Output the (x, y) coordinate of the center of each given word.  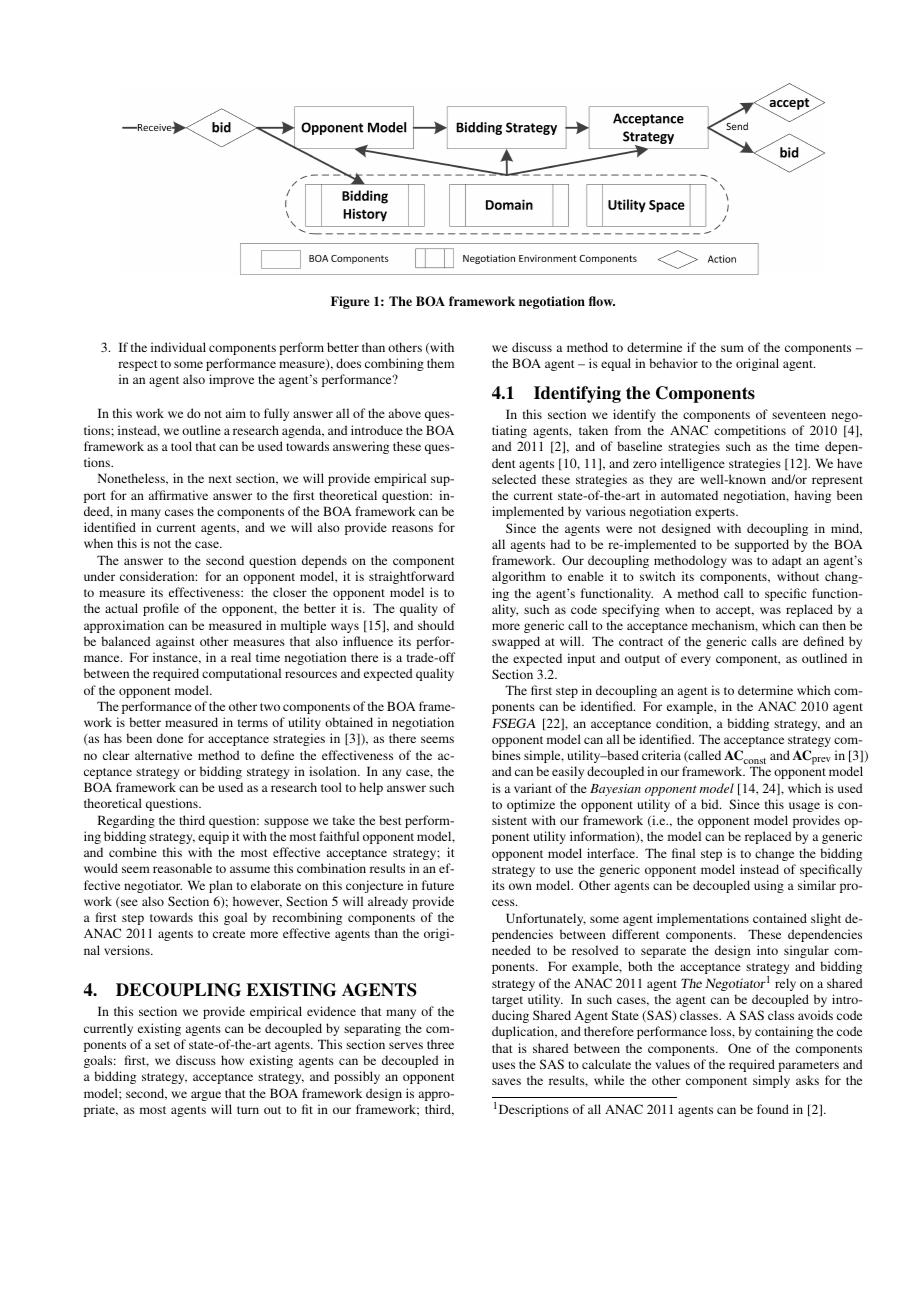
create (229, 934)
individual (178, 347)
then (834, 625)
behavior (673, 363)
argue (206, 1096)
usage (804, 807)
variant (533, 788)
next (220, 479)
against (175, 642)
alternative (163, 755)
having (812, 496)
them (440, 363)
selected (514, 479)
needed (511, 950)
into (767, 950)
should (436, 625)
